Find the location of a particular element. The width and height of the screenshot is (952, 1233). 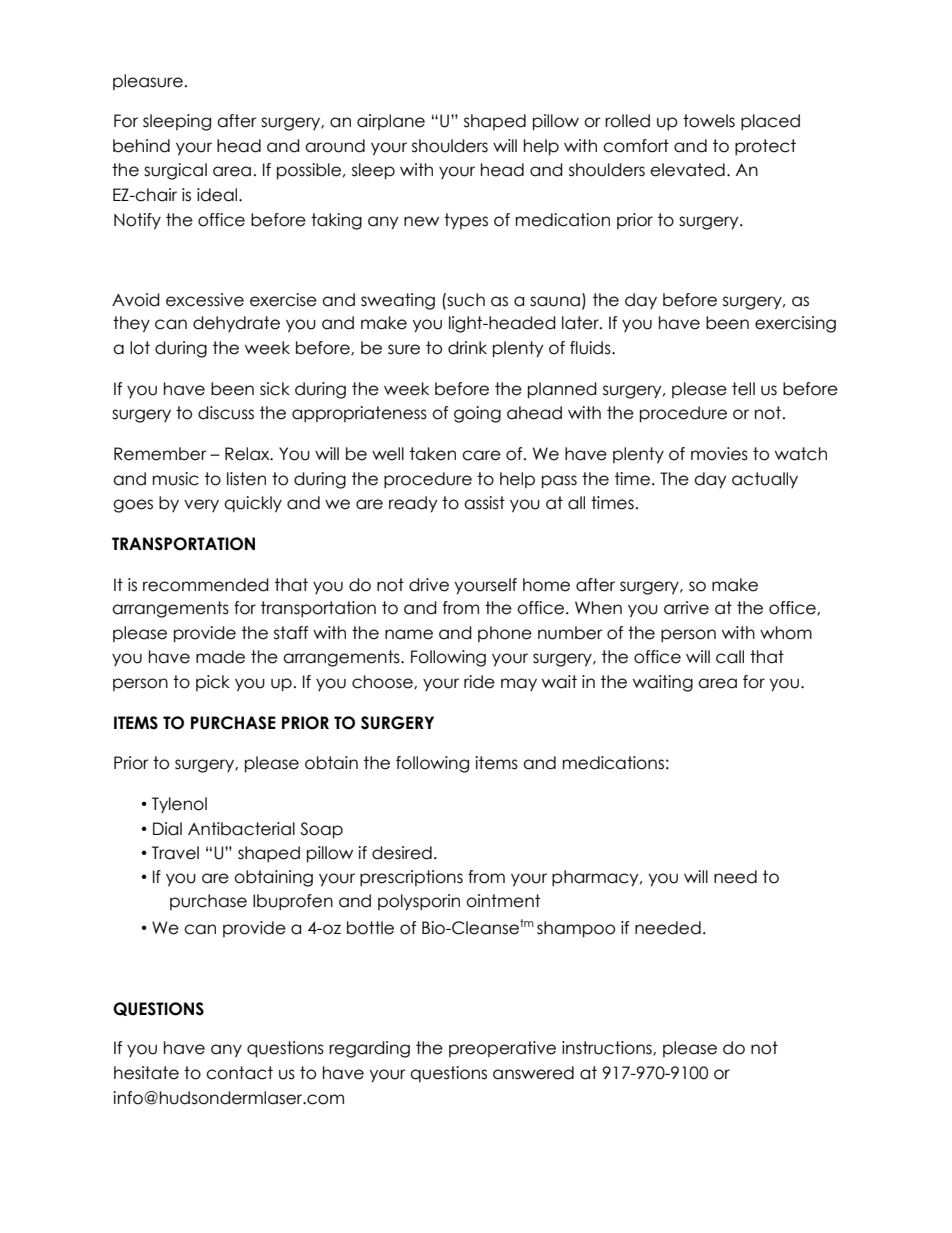

surgical is located at coordinates (175, 171).
